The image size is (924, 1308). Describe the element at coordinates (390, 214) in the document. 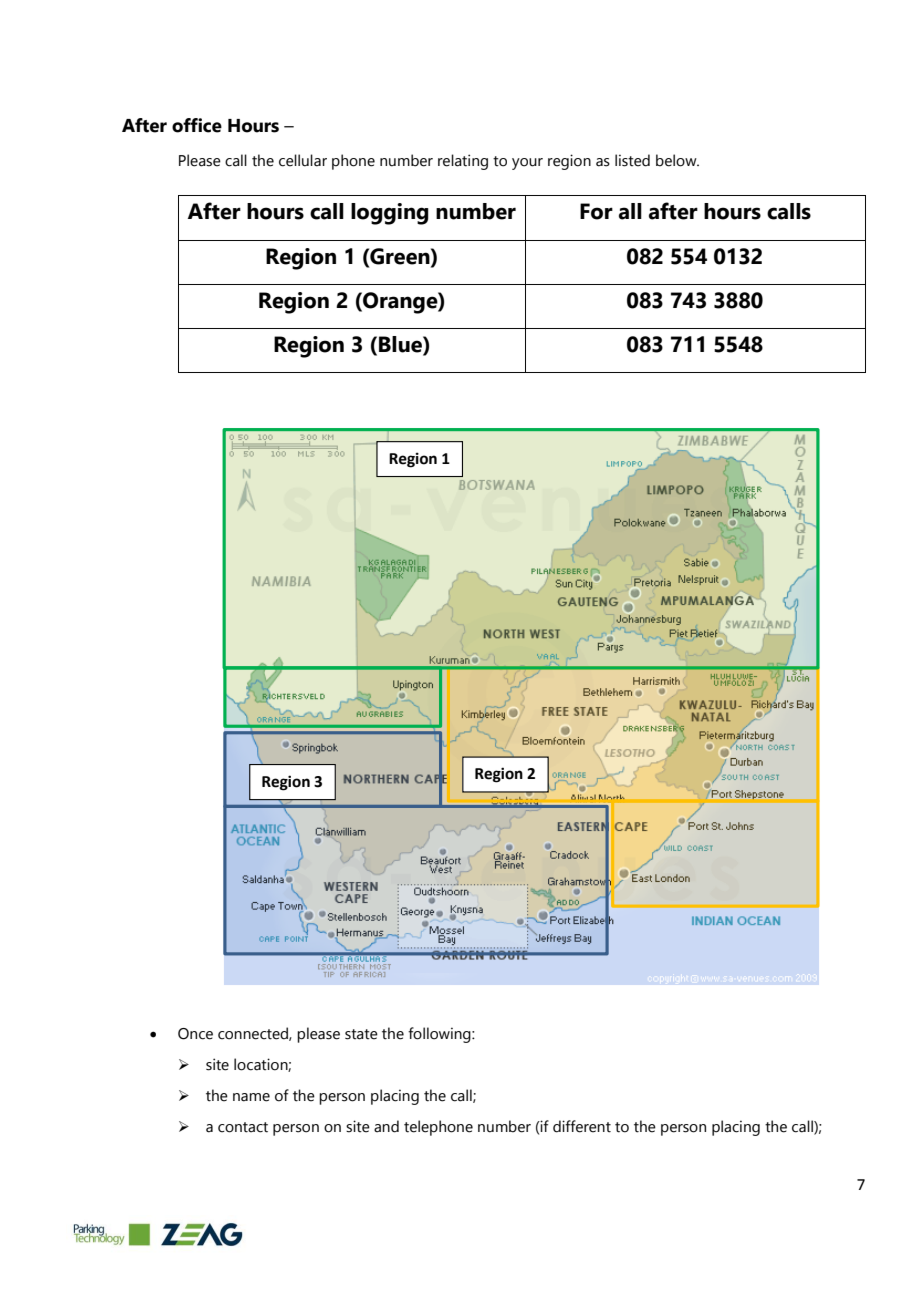

I see `logging` at that location.
